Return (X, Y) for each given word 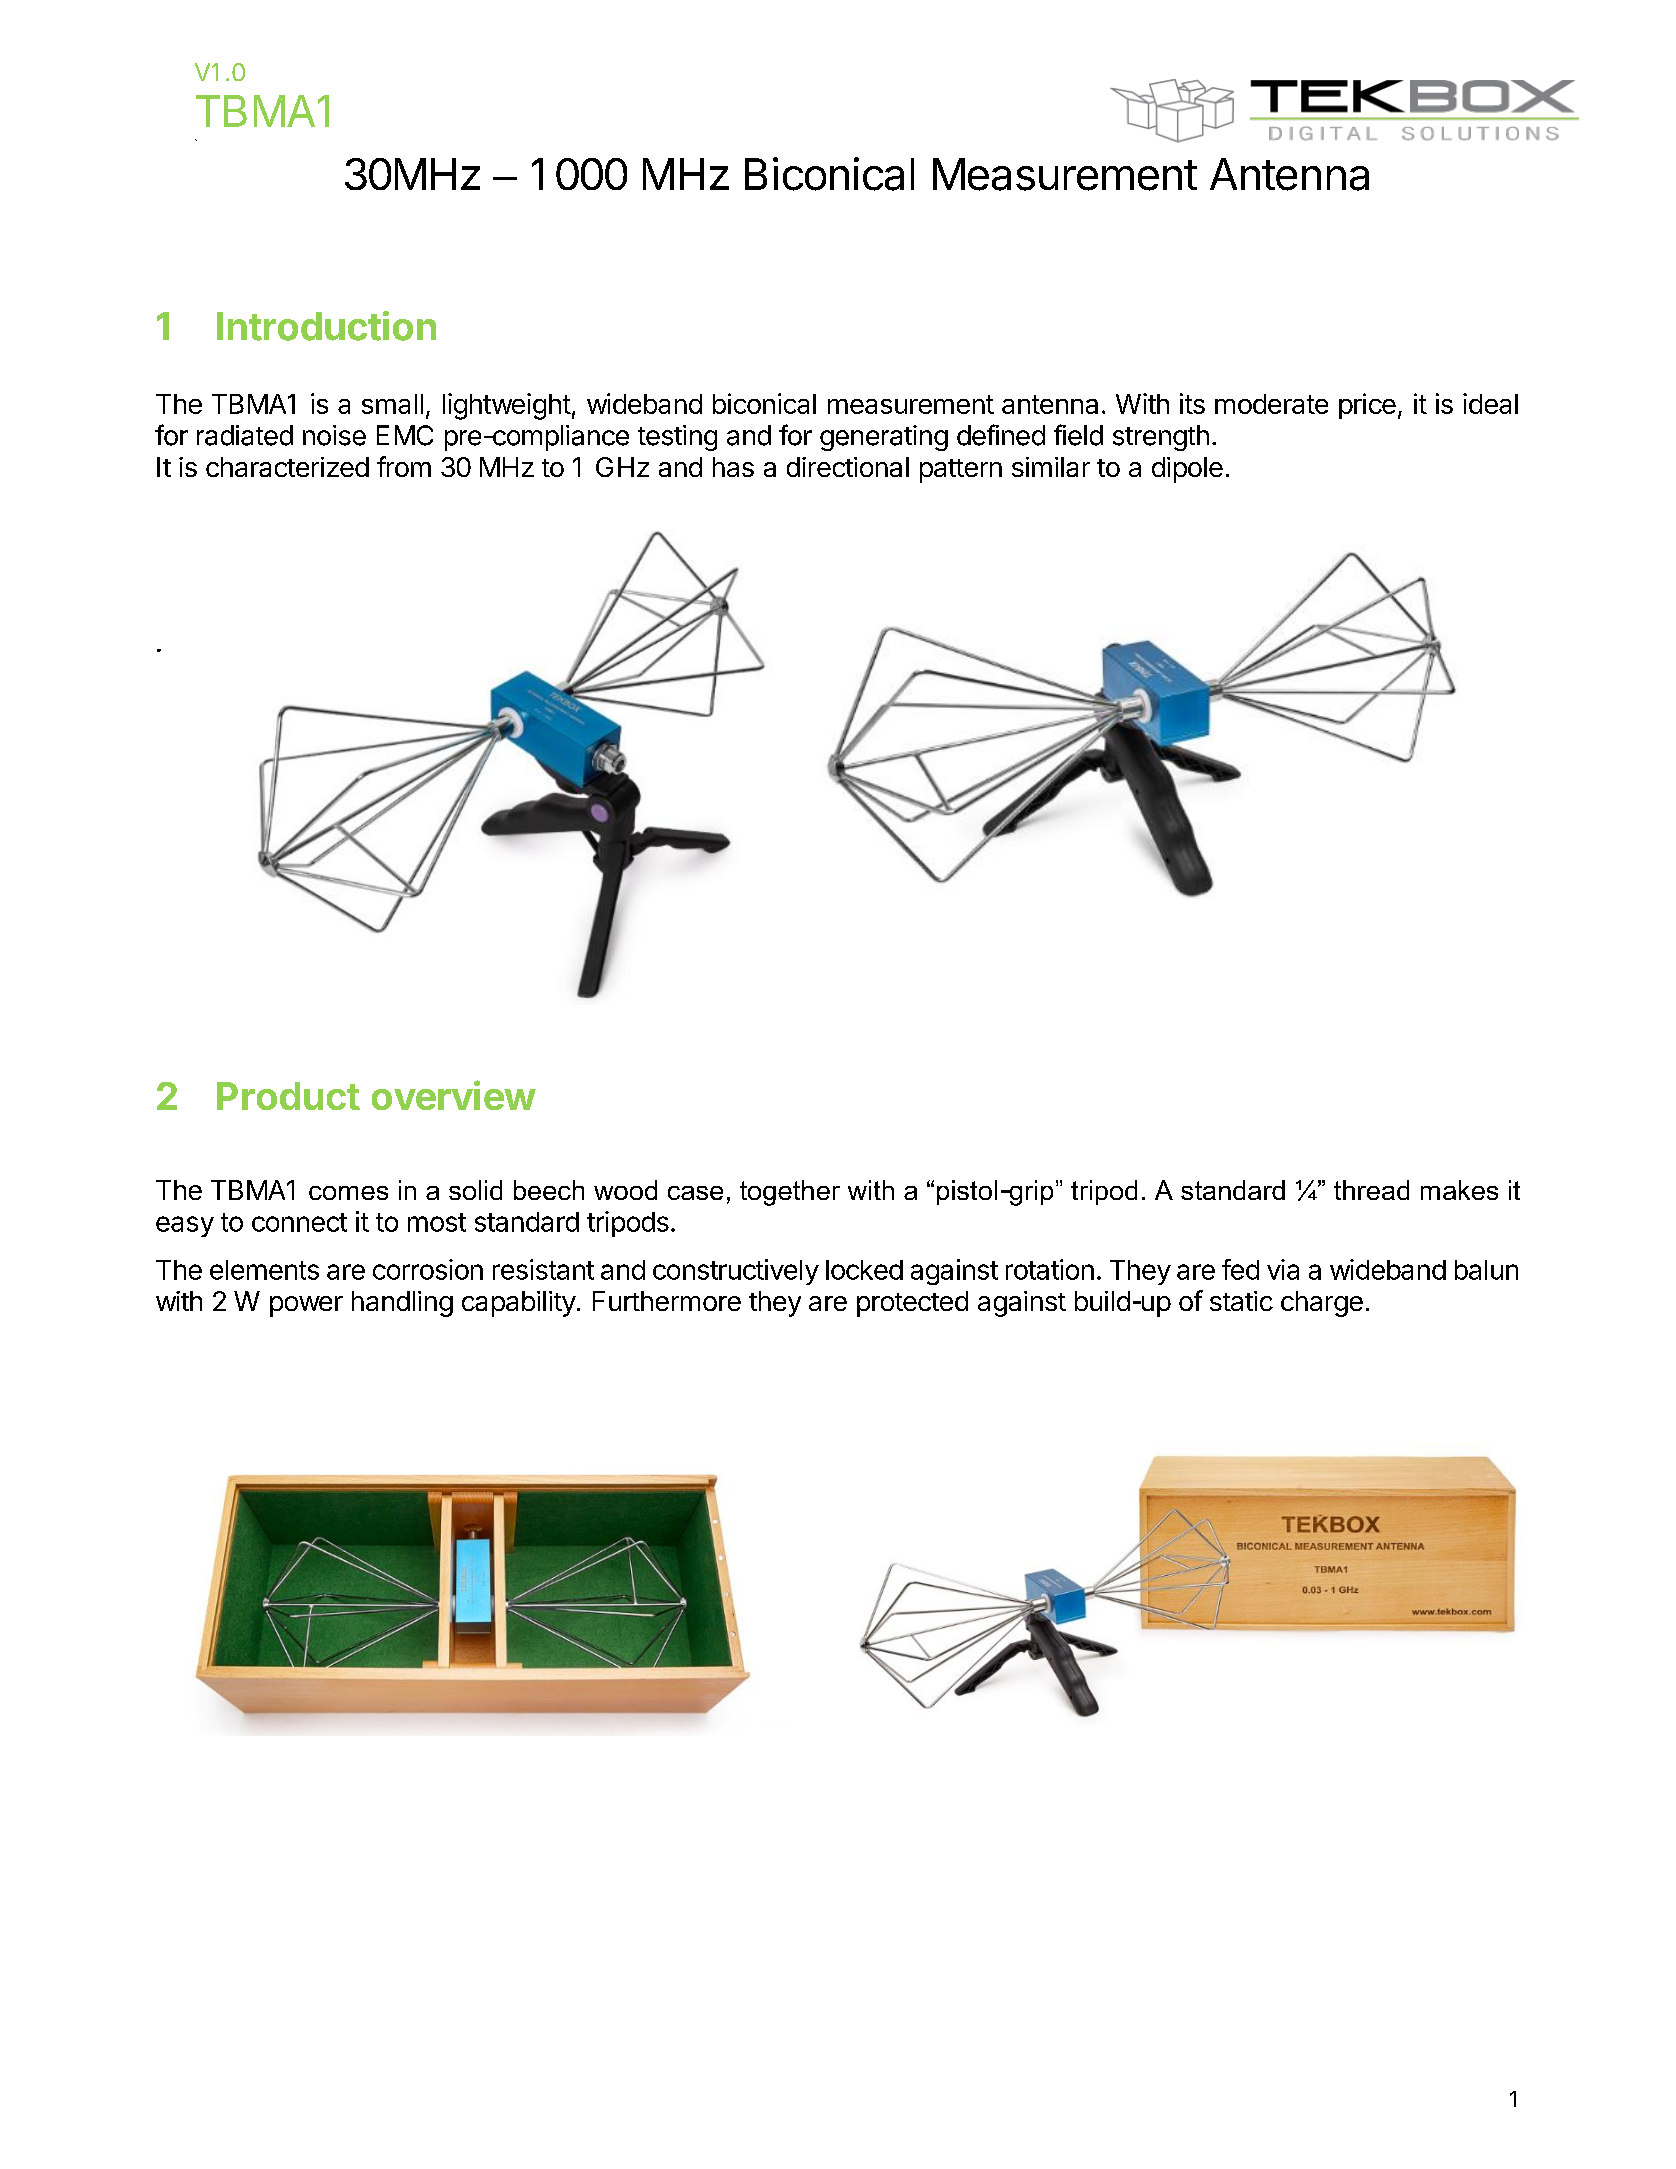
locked (864, 1270)
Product (288, 1096)
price (1367, 406)
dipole (1187, 470)
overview (454, 1095)
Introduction (326, 326)
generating (884, 438)
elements (264, 1270)
